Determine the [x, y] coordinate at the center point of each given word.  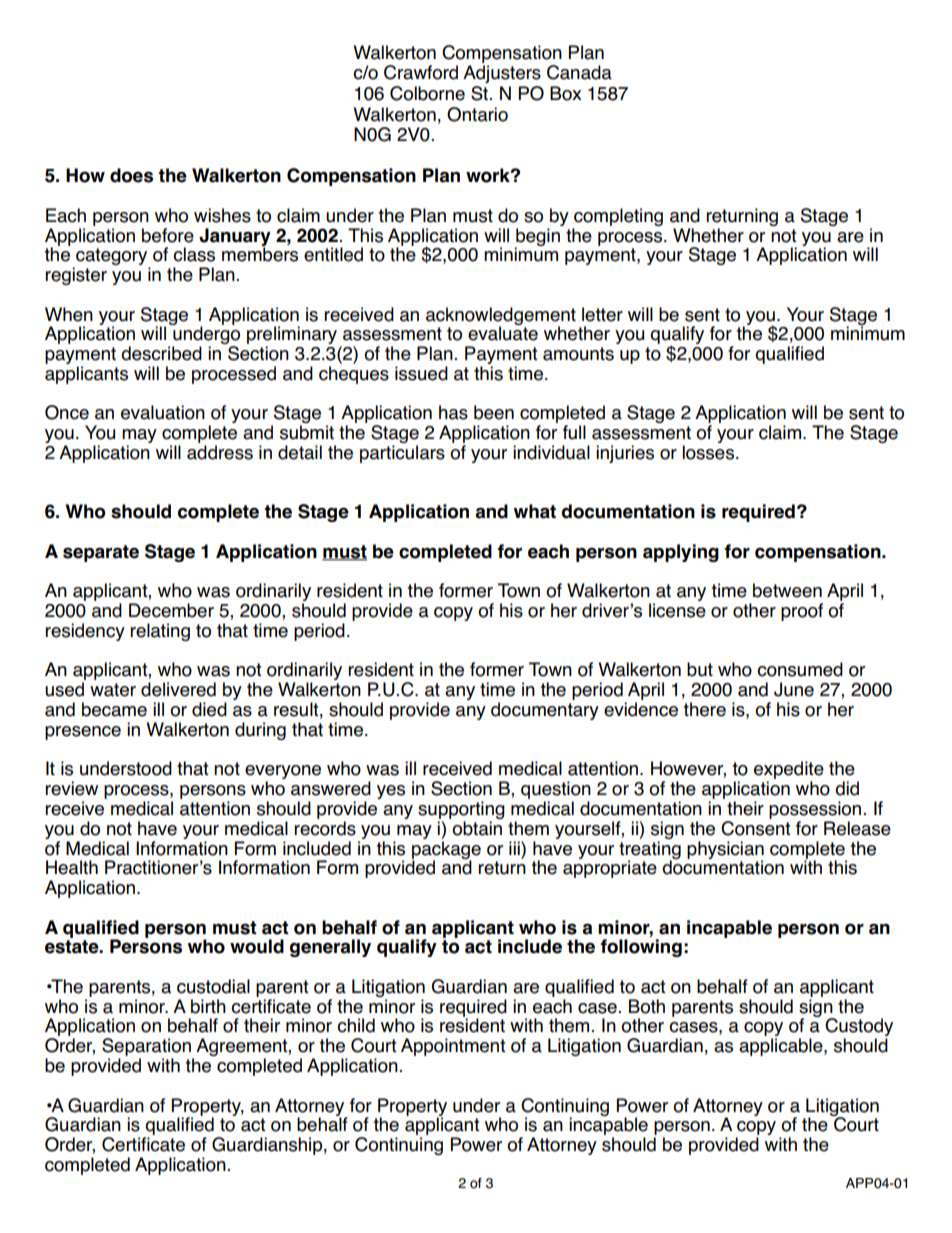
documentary [545, 711]
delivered [178, 689]
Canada [579, 72]
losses [708, 452]
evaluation [163, 412]
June [794, 689]
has [453, 412]
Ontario [477, 114]
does [131, 175]
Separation [146, 1047]
